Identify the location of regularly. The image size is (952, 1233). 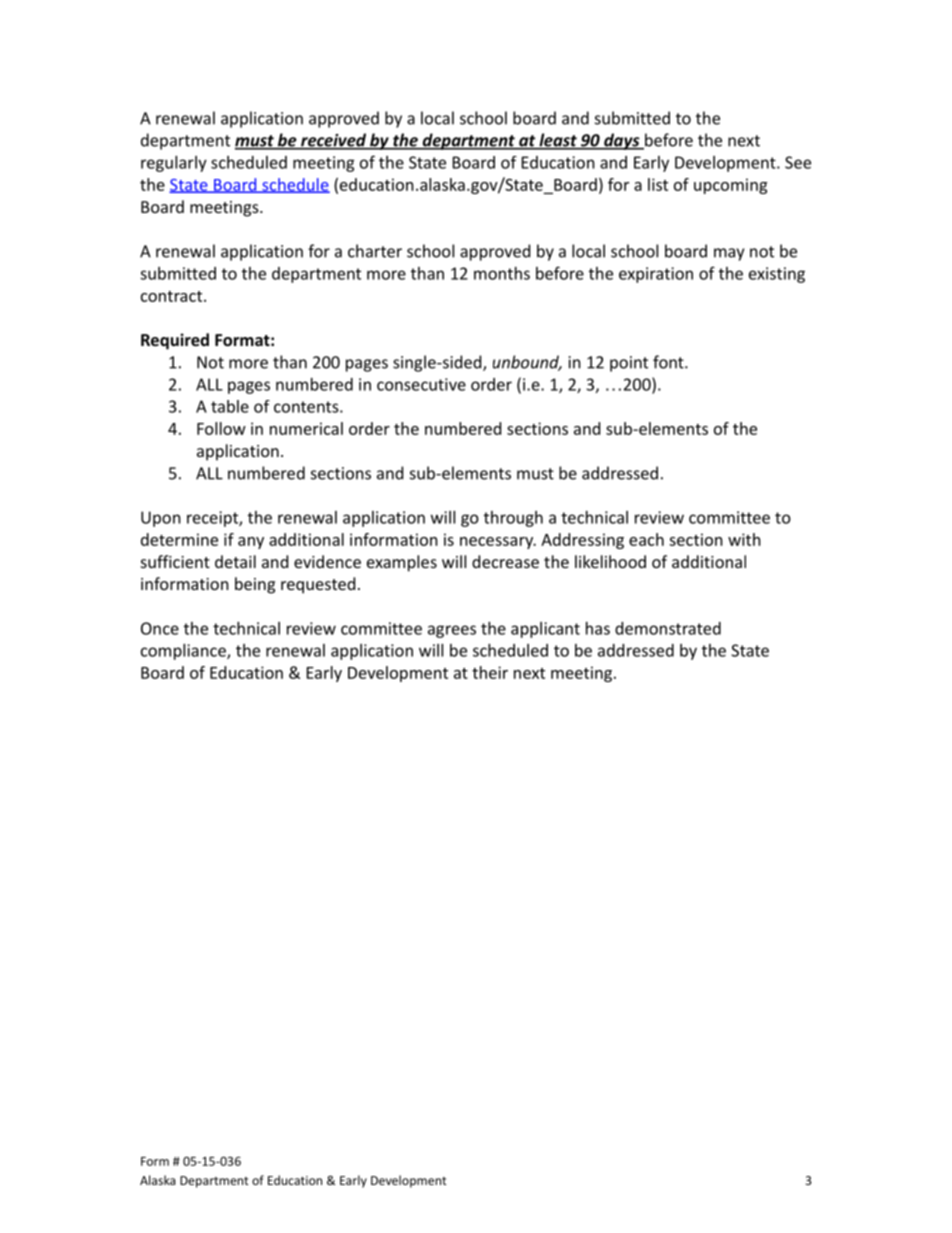
(174, 164).
